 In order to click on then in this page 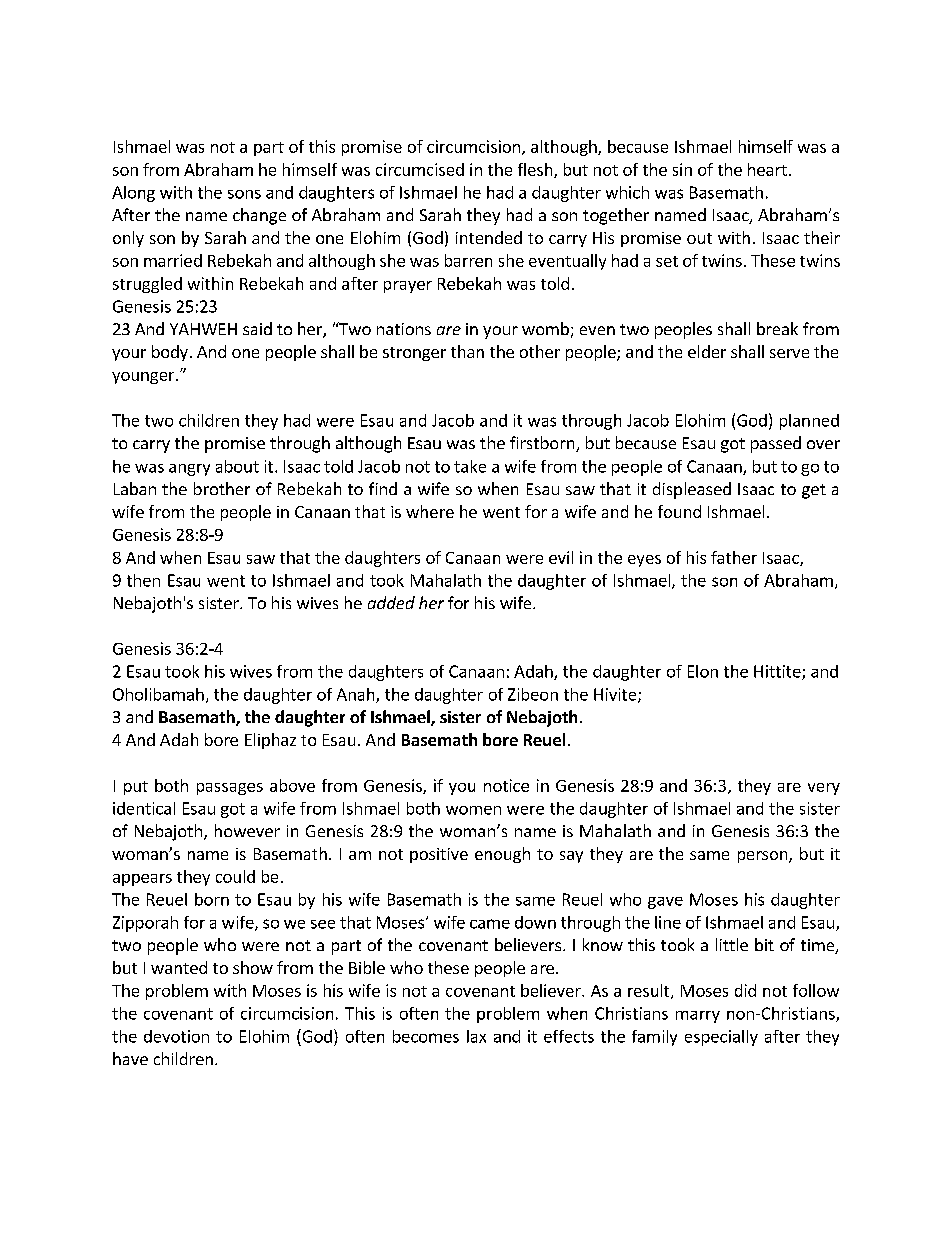, I will do `click(143, 580)`.
